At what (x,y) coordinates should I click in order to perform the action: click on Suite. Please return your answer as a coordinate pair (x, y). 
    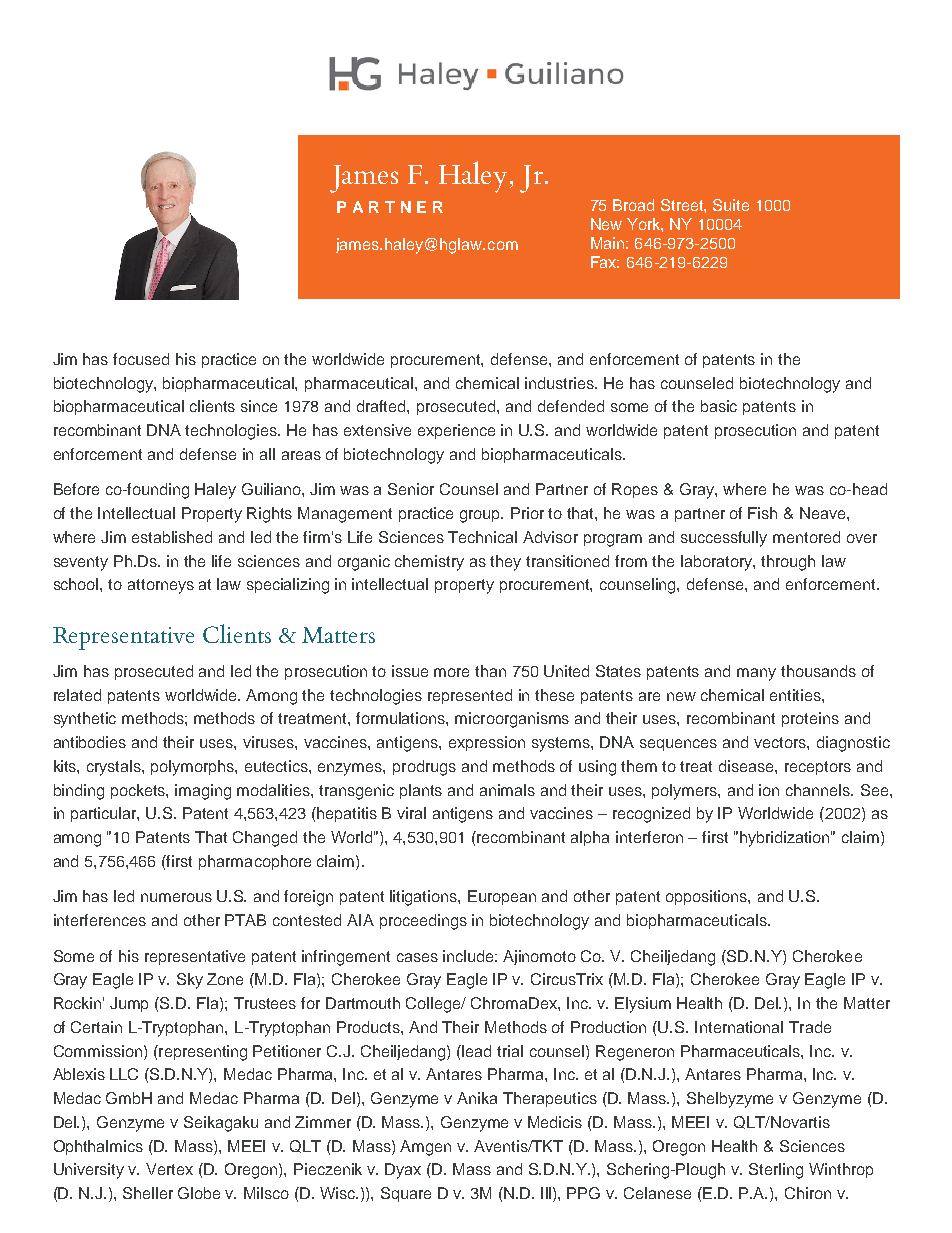
    Looking at the image, I should click on (731, 205).
